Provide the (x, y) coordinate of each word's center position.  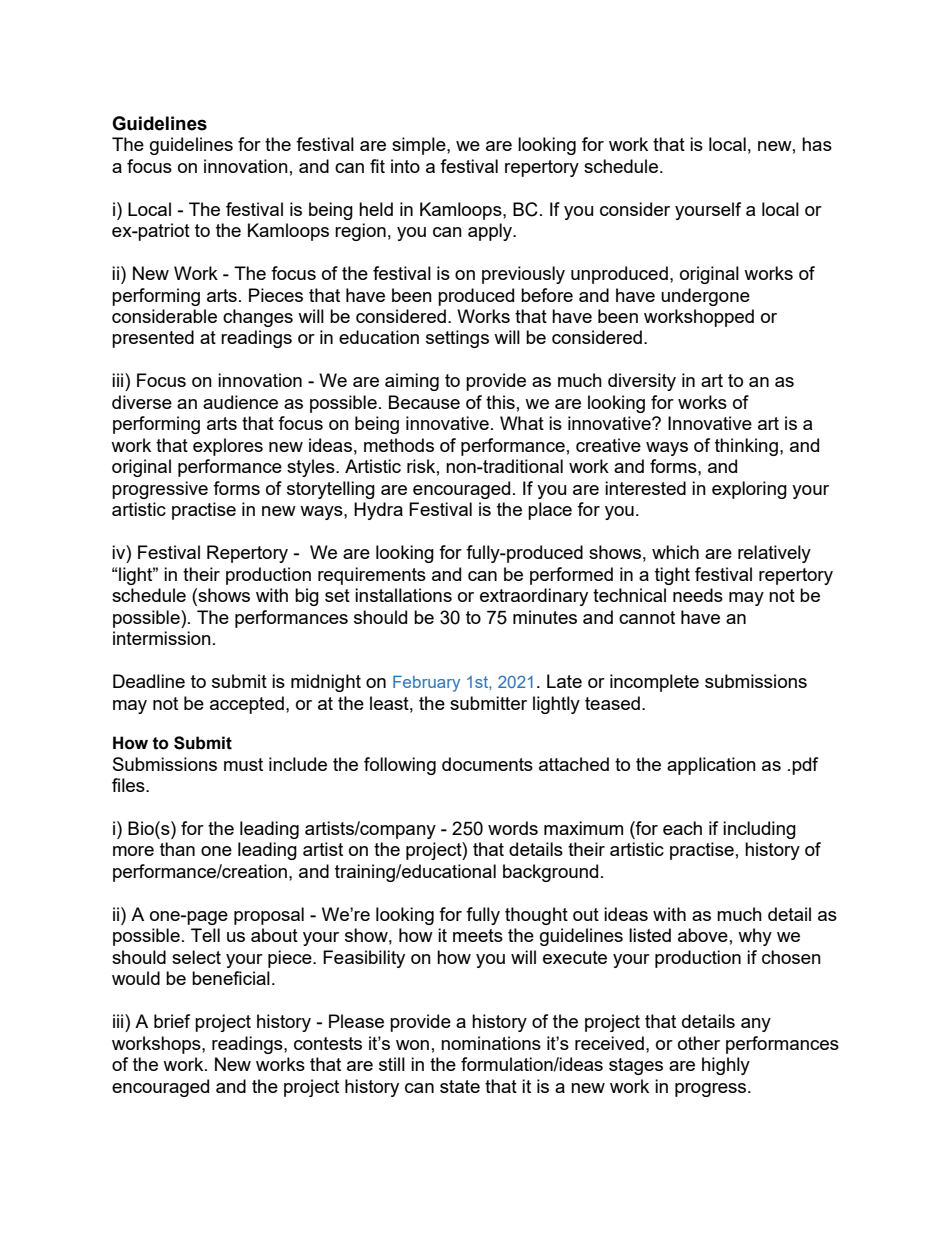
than (177, 849)
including (759, 830)
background (550, 873)
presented (153, 339)
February (426, 684)
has (817, 144)
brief (172, 1021)
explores (228, 447)
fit (377, 166)
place (550, 511)
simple (420, 146)
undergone (705, 297)
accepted (247, 705)
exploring (749, 490)
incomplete (654, 683)
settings (457, 339)
